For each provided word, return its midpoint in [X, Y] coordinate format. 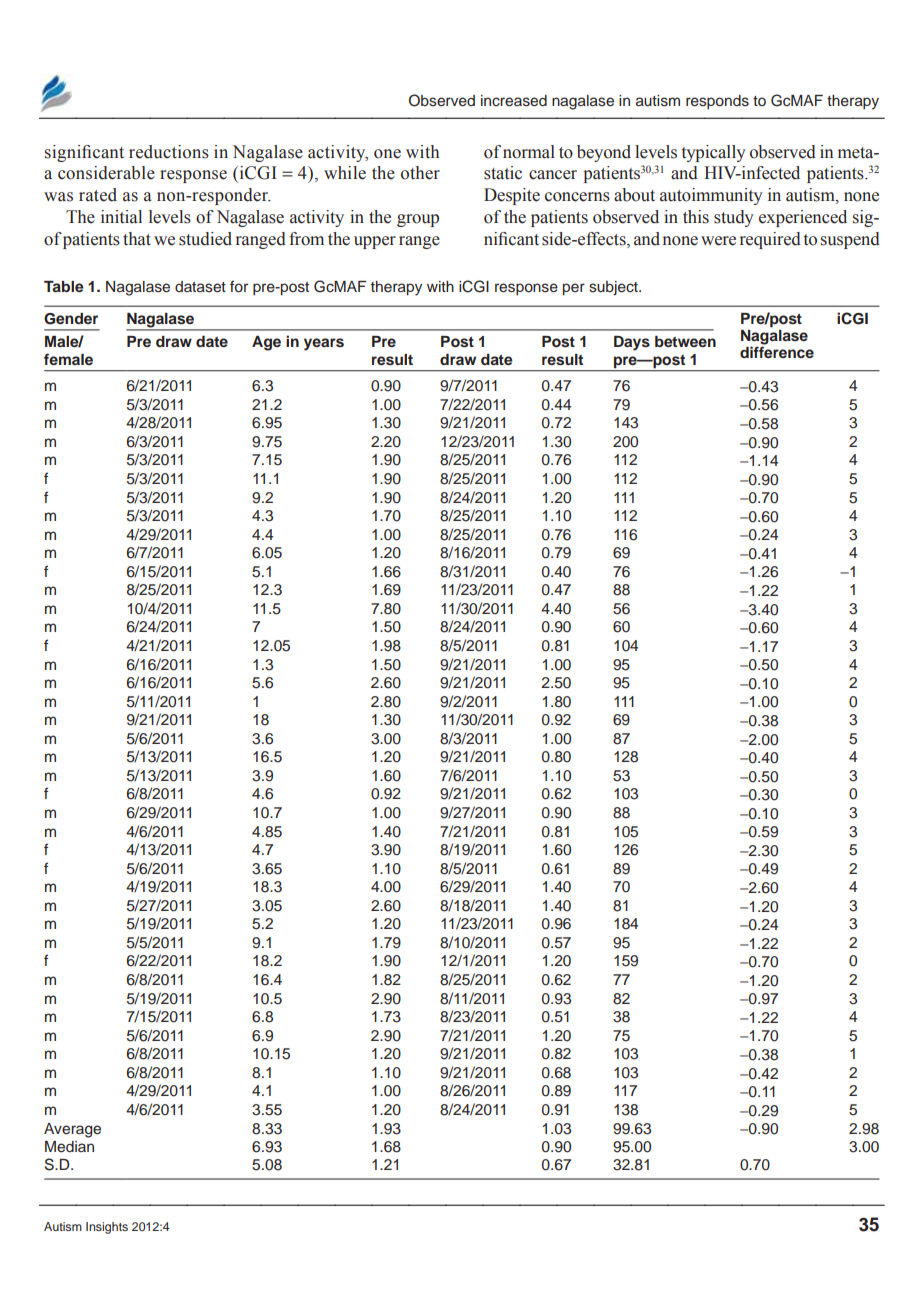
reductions [169, 152]
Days [632, 343]
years [324, 344]
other [420, 173]
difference [777, 351]
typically [714, 153]
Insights [107, 1228]
